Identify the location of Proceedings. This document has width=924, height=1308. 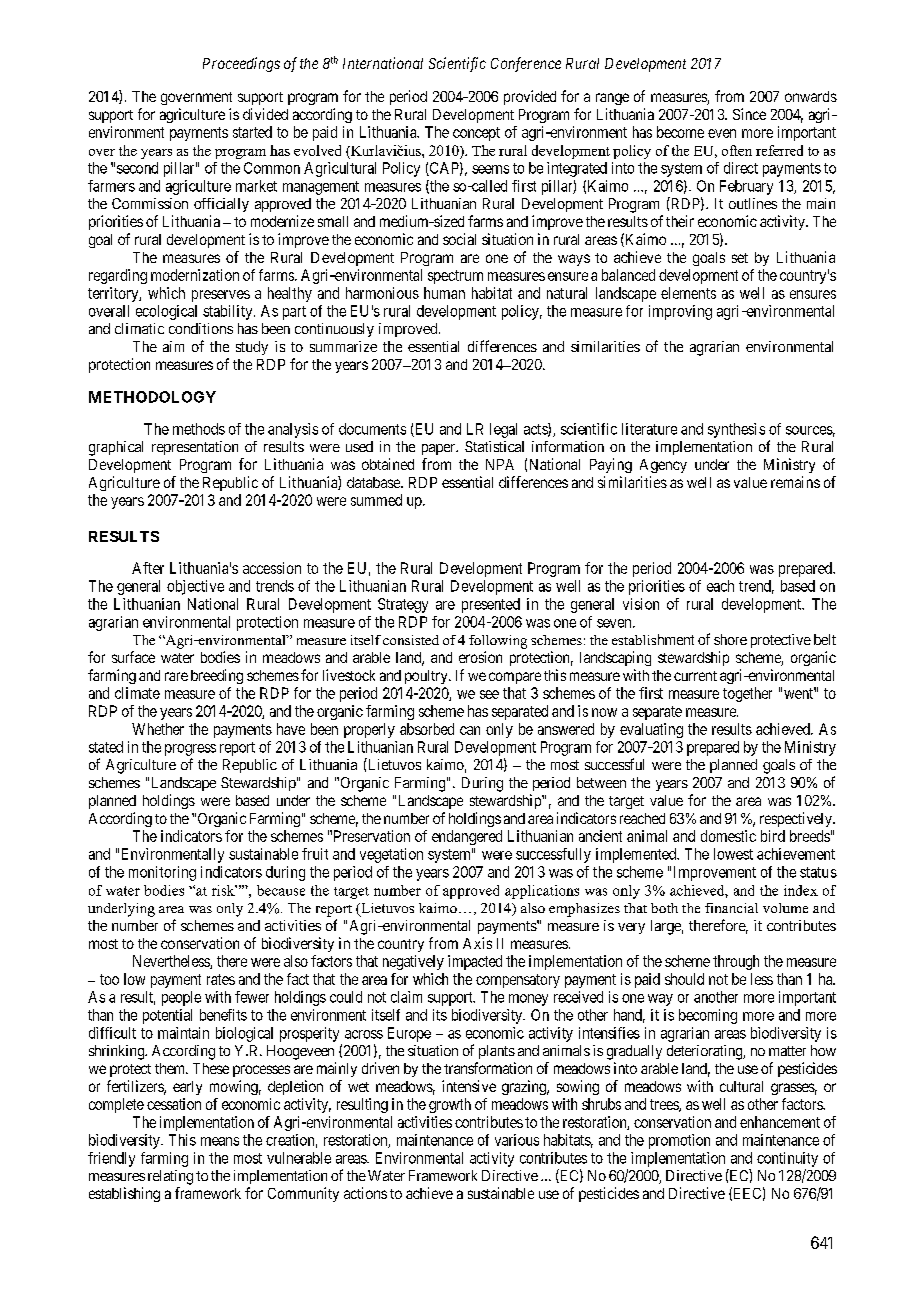
(241, 64).
